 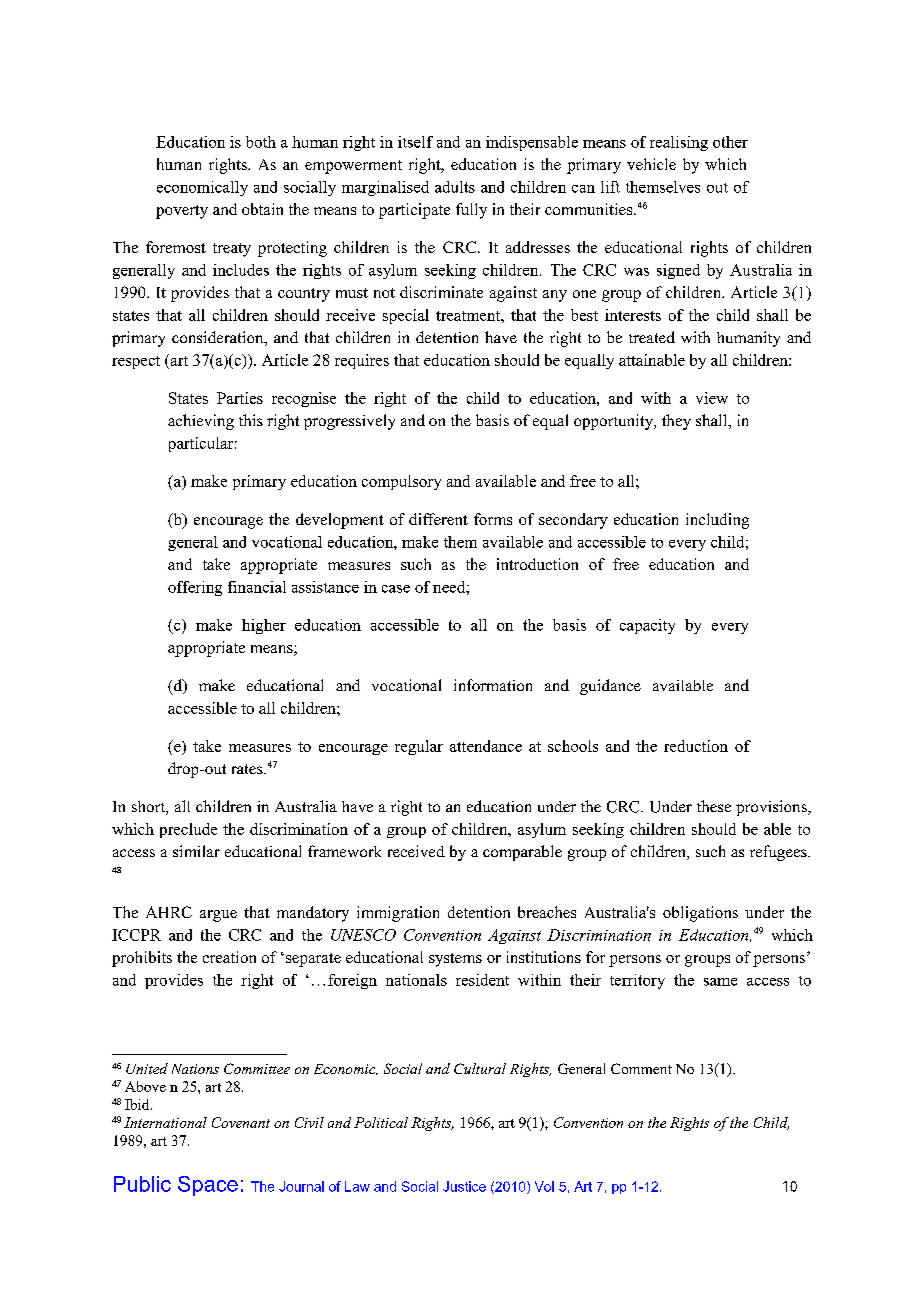 I want to click on information, so click(x=493, y=685).
